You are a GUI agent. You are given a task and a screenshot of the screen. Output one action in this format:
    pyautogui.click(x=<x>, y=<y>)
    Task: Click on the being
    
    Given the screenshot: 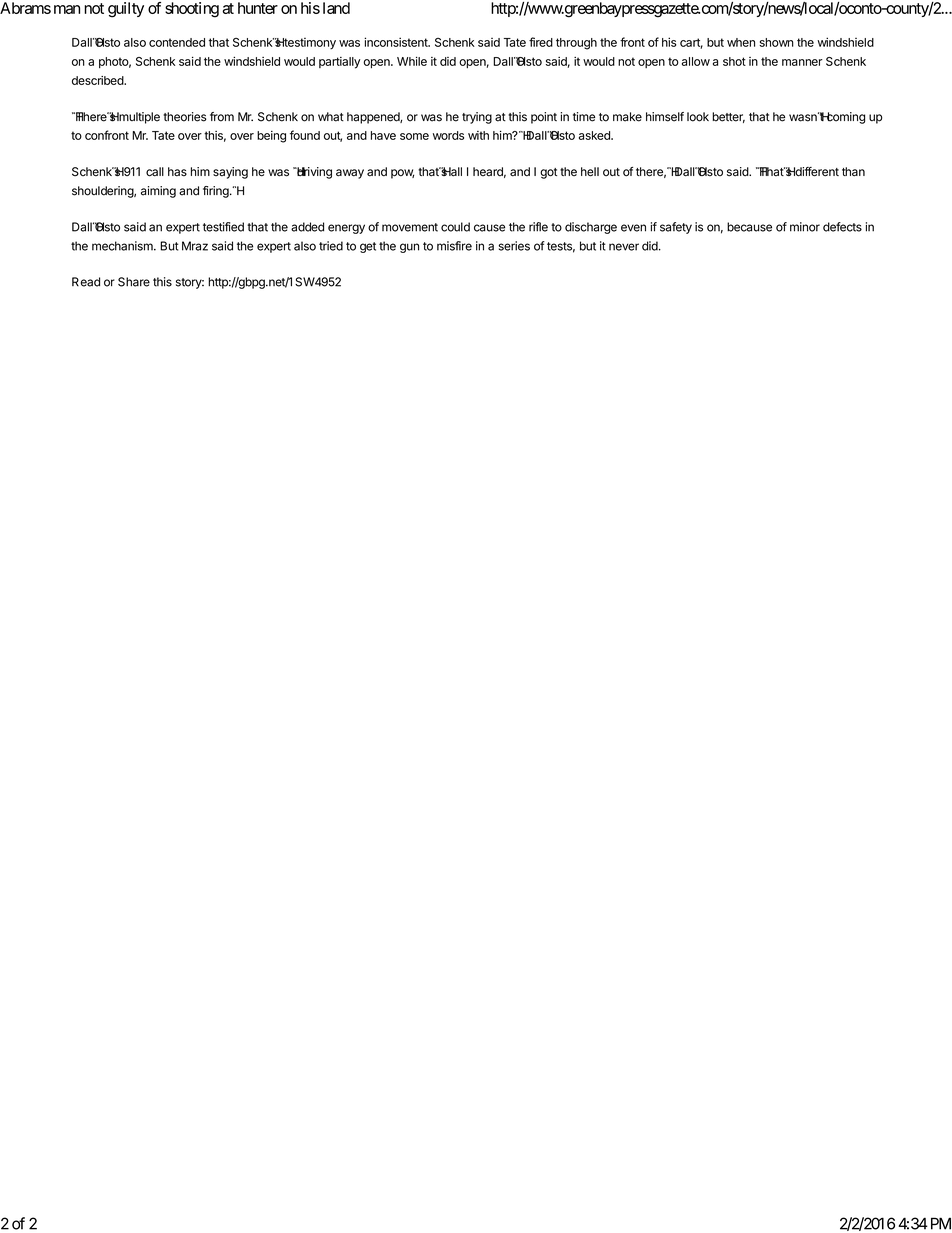 What is the action you would take?
    pyautogui.click(x=271, y=137)
